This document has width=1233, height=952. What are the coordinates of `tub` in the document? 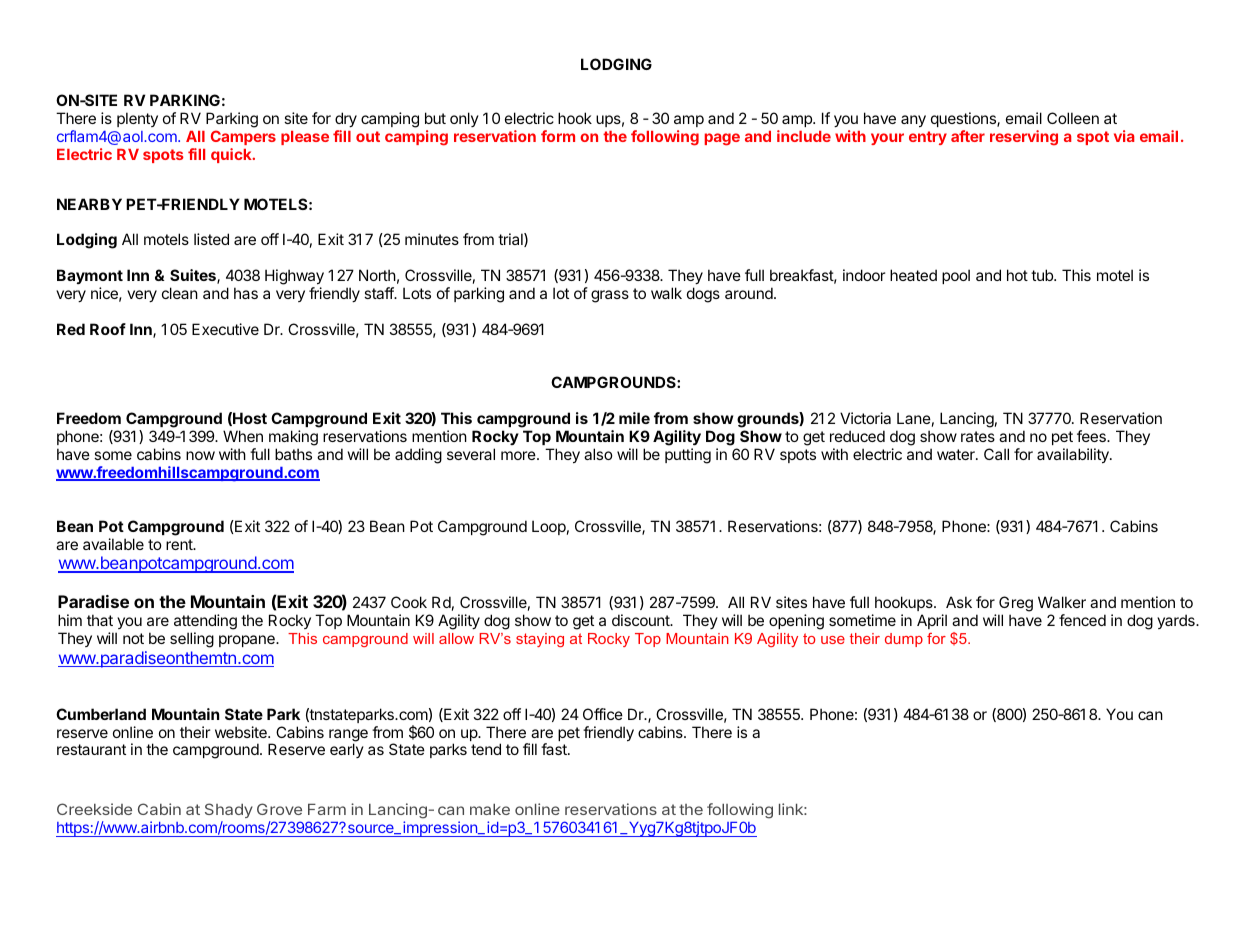 It's located at (1043, 275).
